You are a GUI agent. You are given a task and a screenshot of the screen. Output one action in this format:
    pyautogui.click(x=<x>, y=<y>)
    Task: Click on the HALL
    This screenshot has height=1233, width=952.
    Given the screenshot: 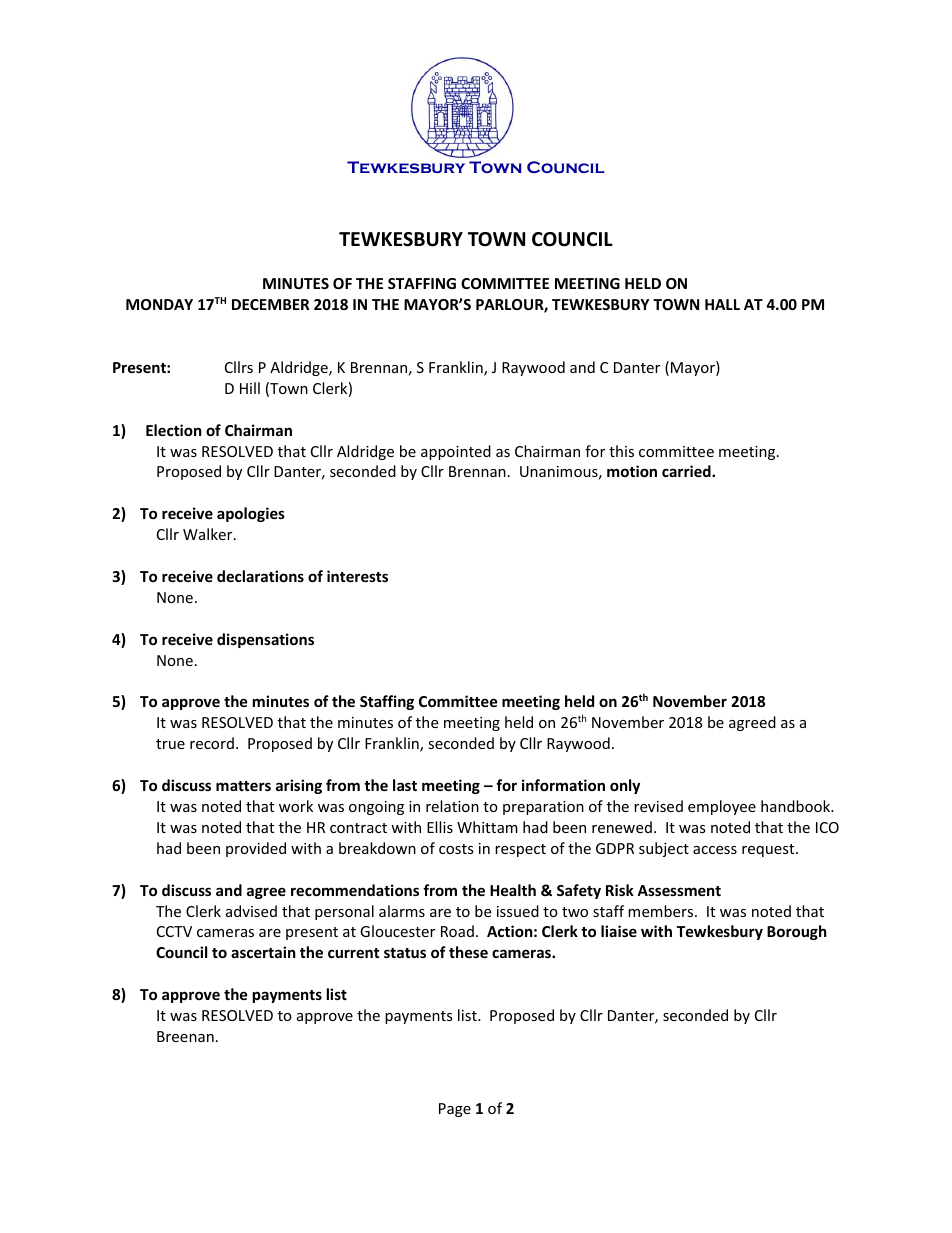 What is the action you would take?
    pyautogui.click(x=722, y=304)
